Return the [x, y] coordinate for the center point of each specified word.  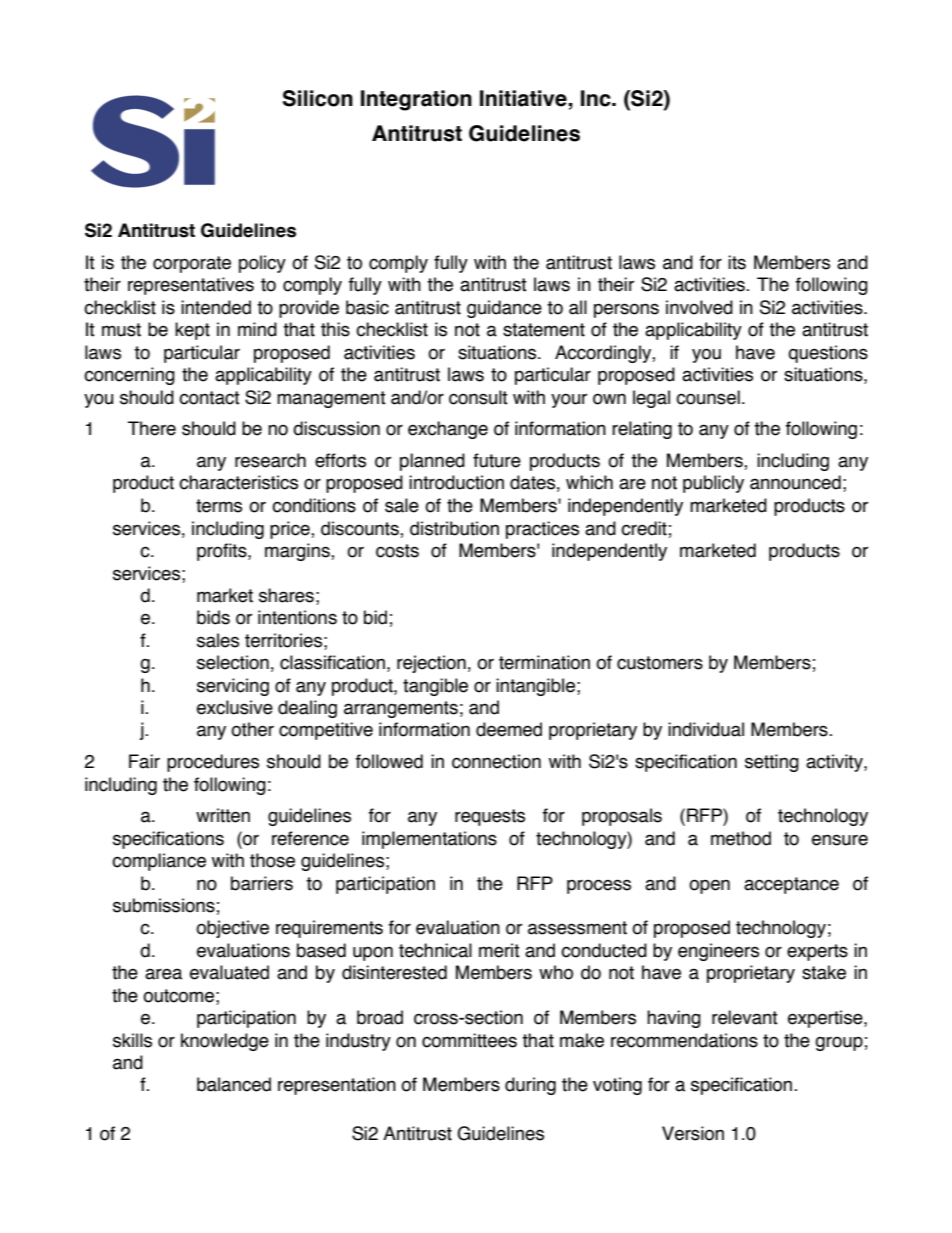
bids [213, 617]
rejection [431, 664]
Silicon [318, 98]
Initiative [524, 98]
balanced [234, 1084]
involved [699, 307]
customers [660, 663]
